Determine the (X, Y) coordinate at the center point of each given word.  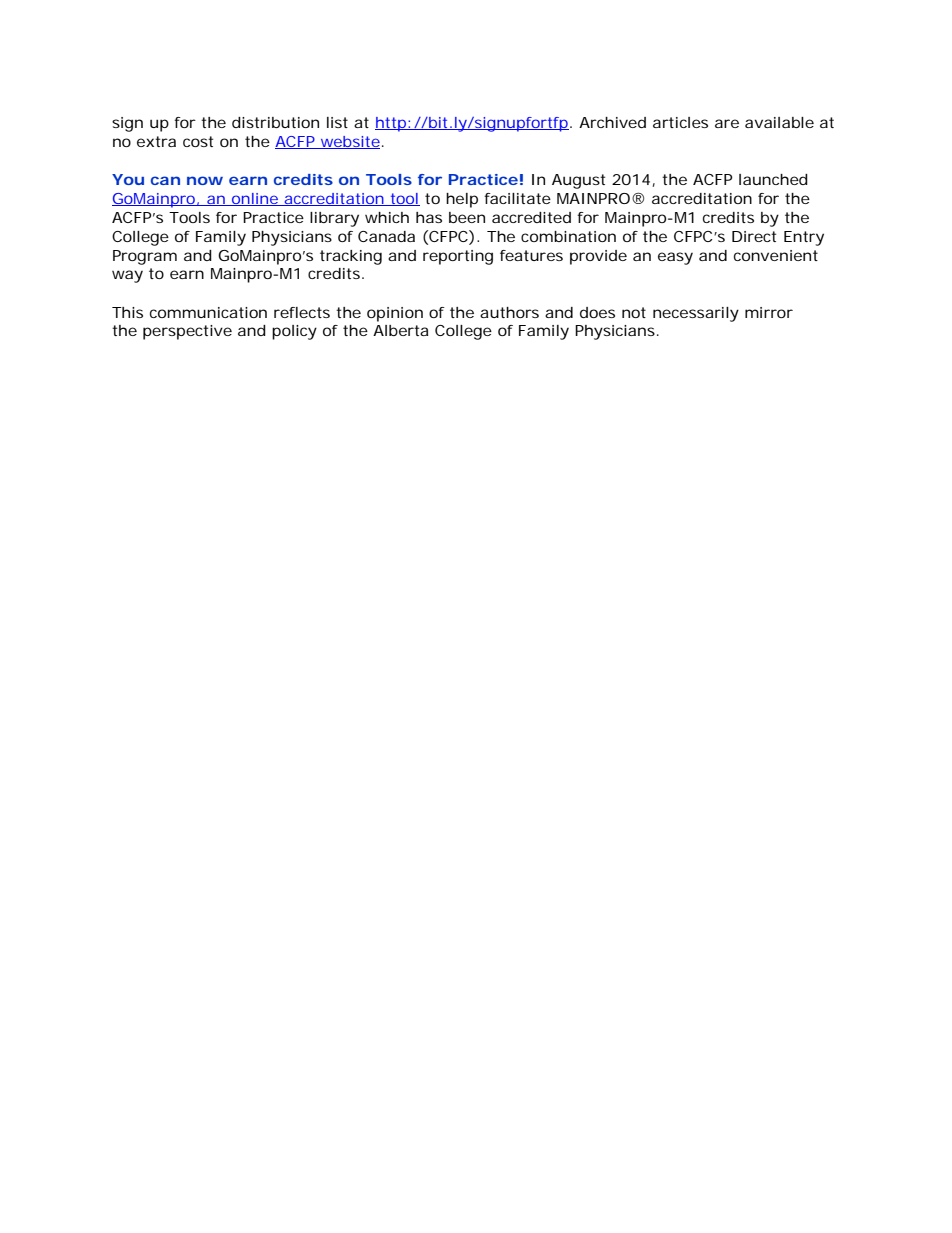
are (727, 123)
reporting (458, 257)
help (462, 200)
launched (773, 179)
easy (675, 258)
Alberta (400, 330)
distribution (275, 122)
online (255, 199)
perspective (187, 332)
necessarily (696, 314)
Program (145, 257)
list (337, 122)
